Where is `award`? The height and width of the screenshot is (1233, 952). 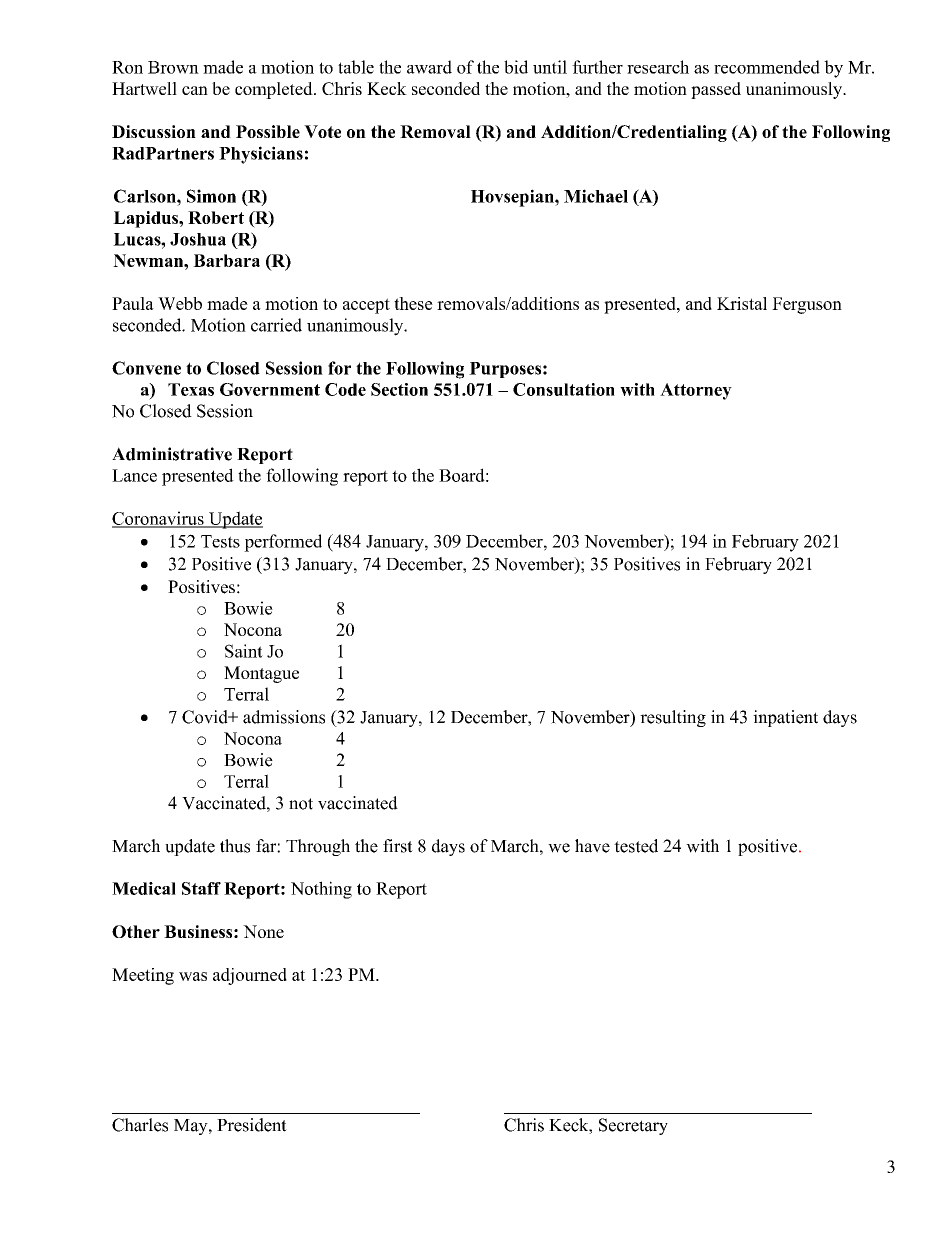
award is located at coordinates (429, 67).
